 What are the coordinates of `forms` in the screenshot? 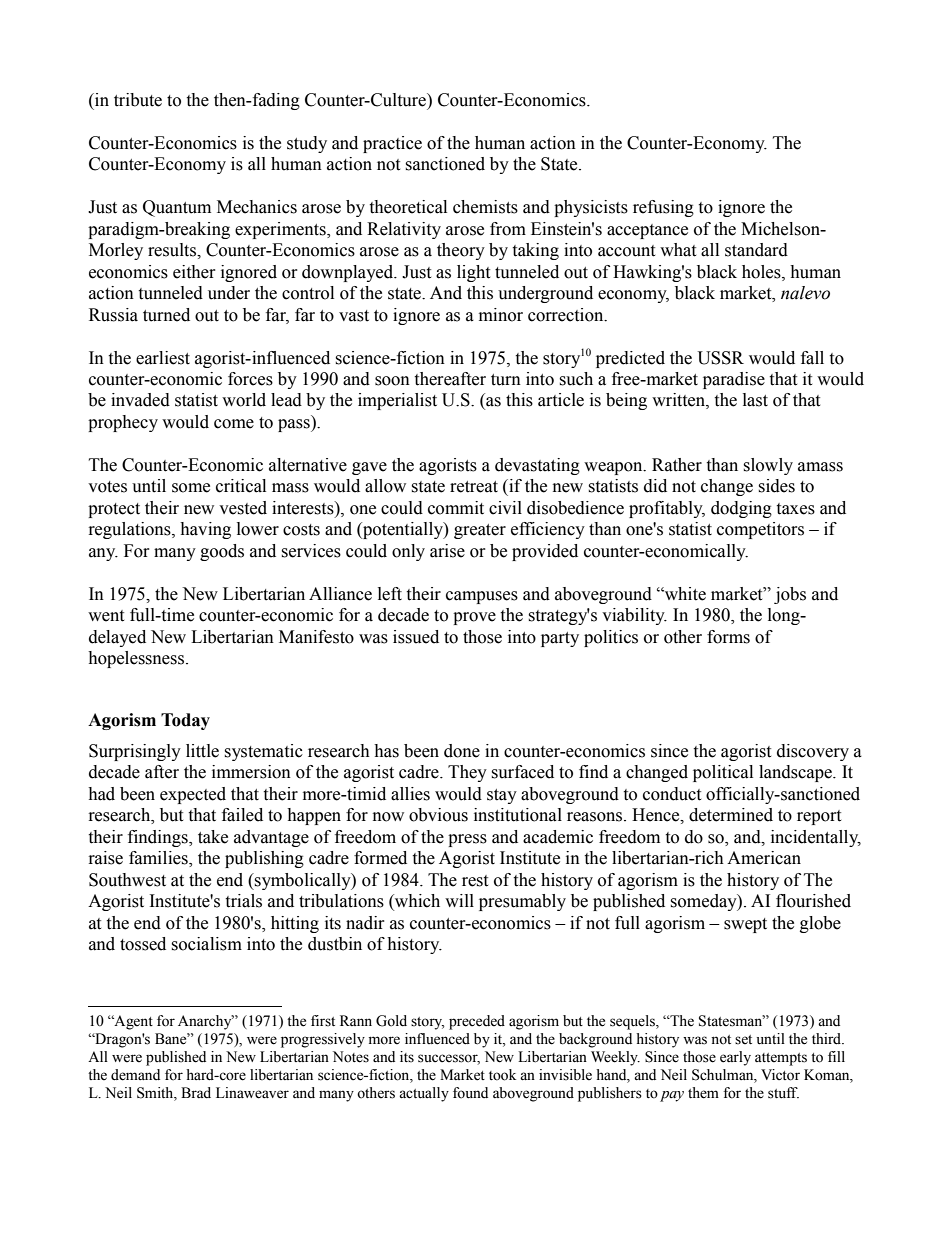 It's located at (728, 637).
